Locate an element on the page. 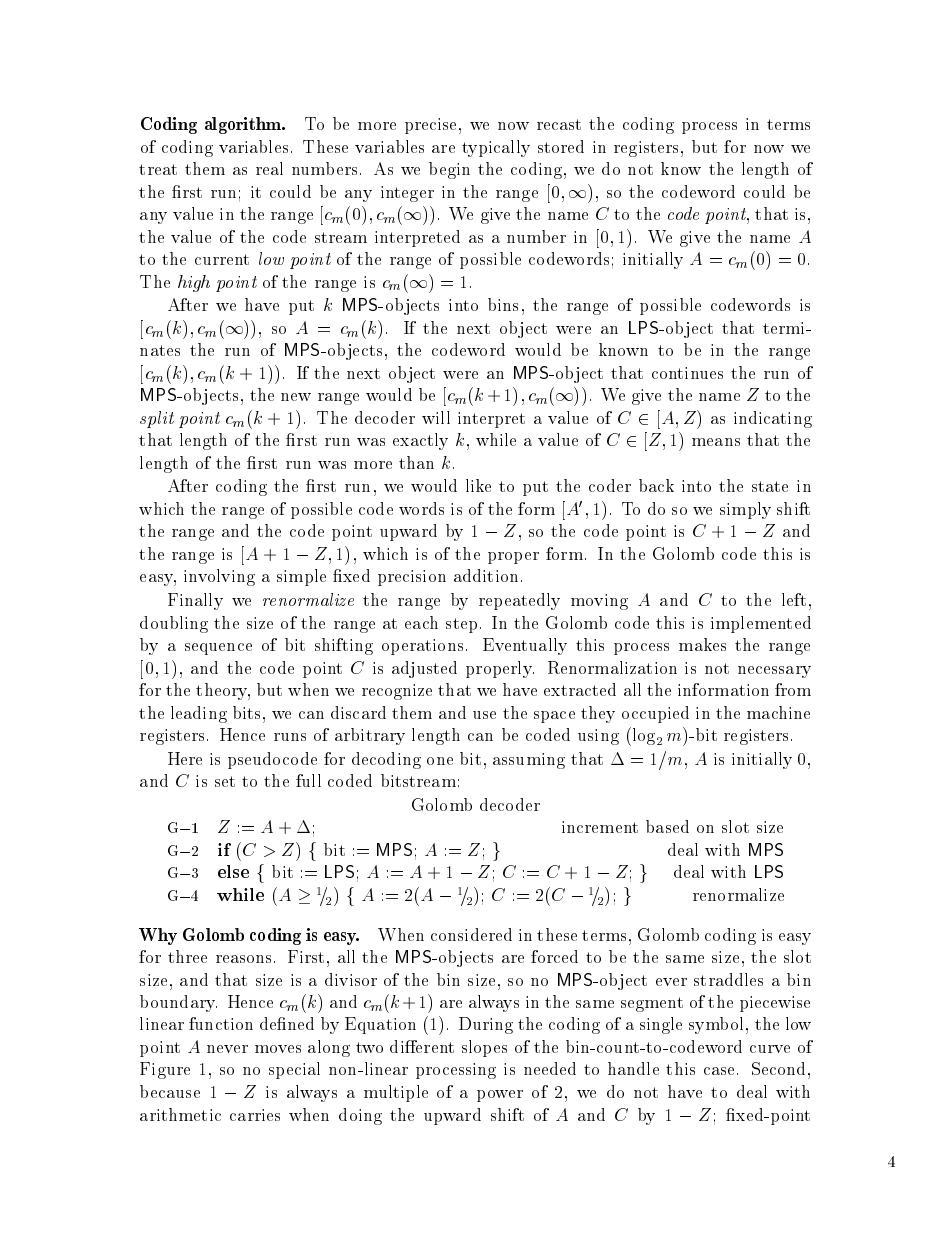 This page has height=1233, width=952. based is located at coordinates (667, 826).
